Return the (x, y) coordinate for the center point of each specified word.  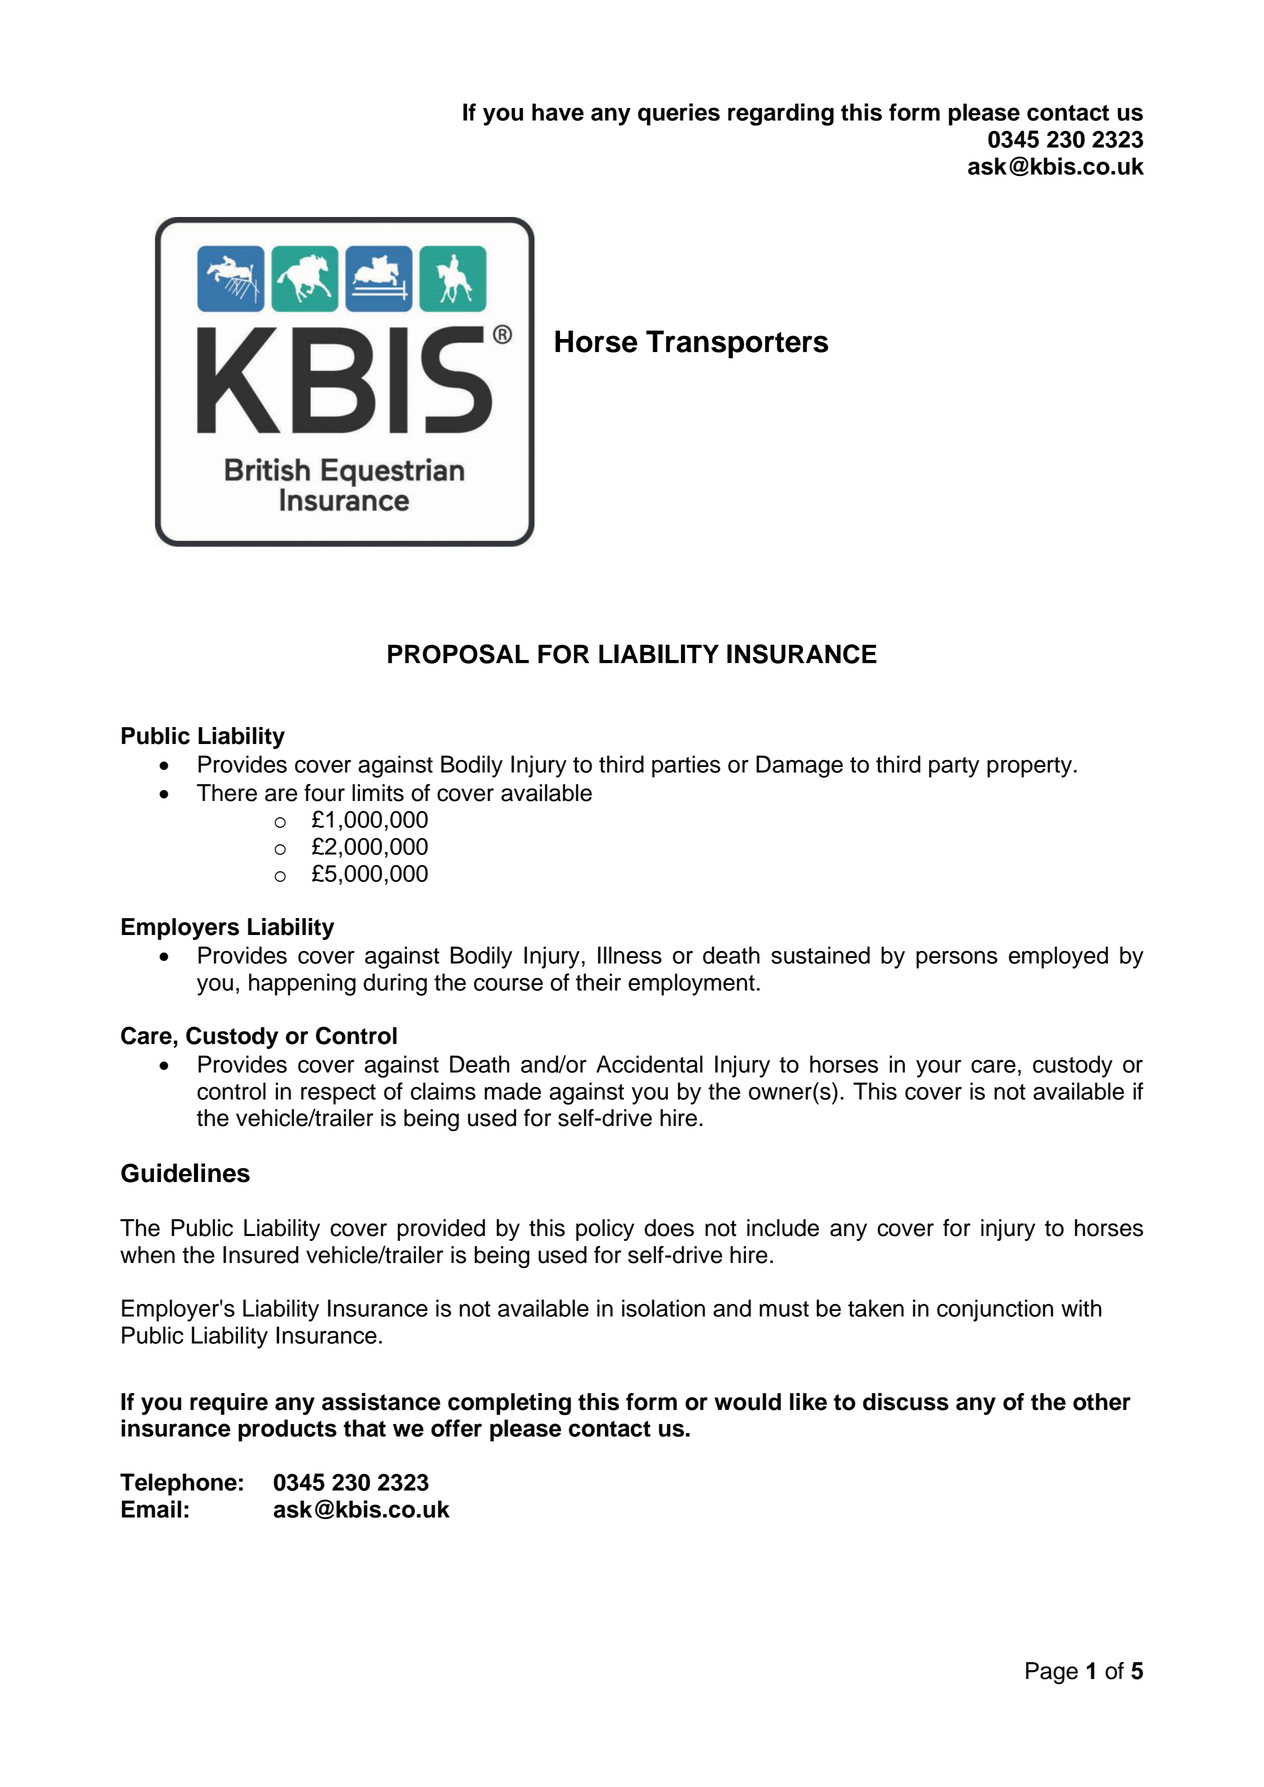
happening (302, 984)
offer (456, 1428)
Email (151, 1509)
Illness (630, 955)
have (558, 112)
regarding (781, 114)
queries (679, 114)
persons (957, 960)
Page (1052, 1673)
